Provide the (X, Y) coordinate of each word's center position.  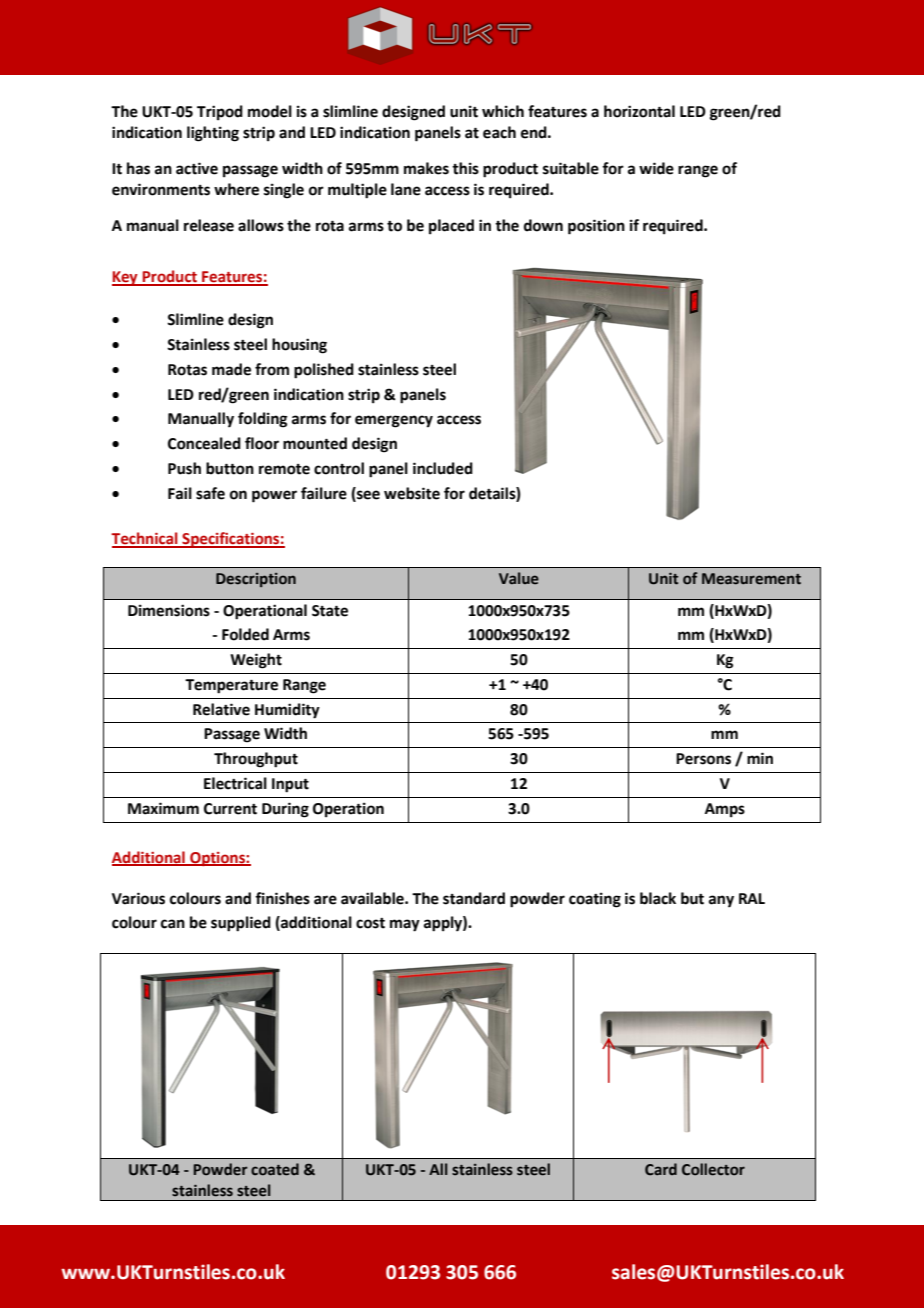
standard (474, 898)
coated (275, 1169)
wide (656, 168)
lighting (213, 134)
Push (184, 468)
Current (230, 809)
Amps (725, 810)
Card (661, 1169)
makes (426, 168)
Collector (713, 1169)
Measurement (751, 579)
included (443, 468)
